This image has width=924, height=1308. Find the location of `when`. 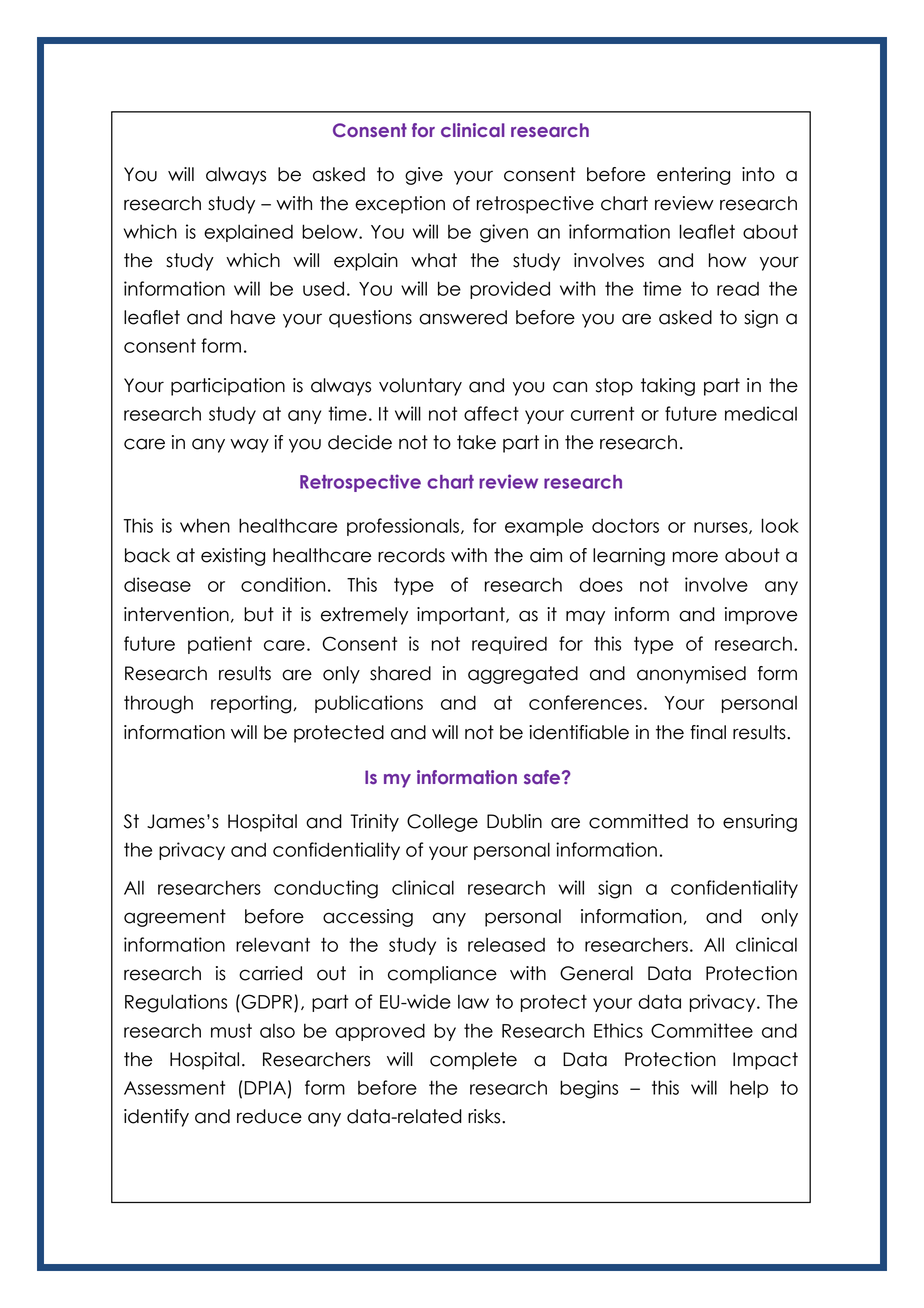

when is located at coordinates (205, 525).
